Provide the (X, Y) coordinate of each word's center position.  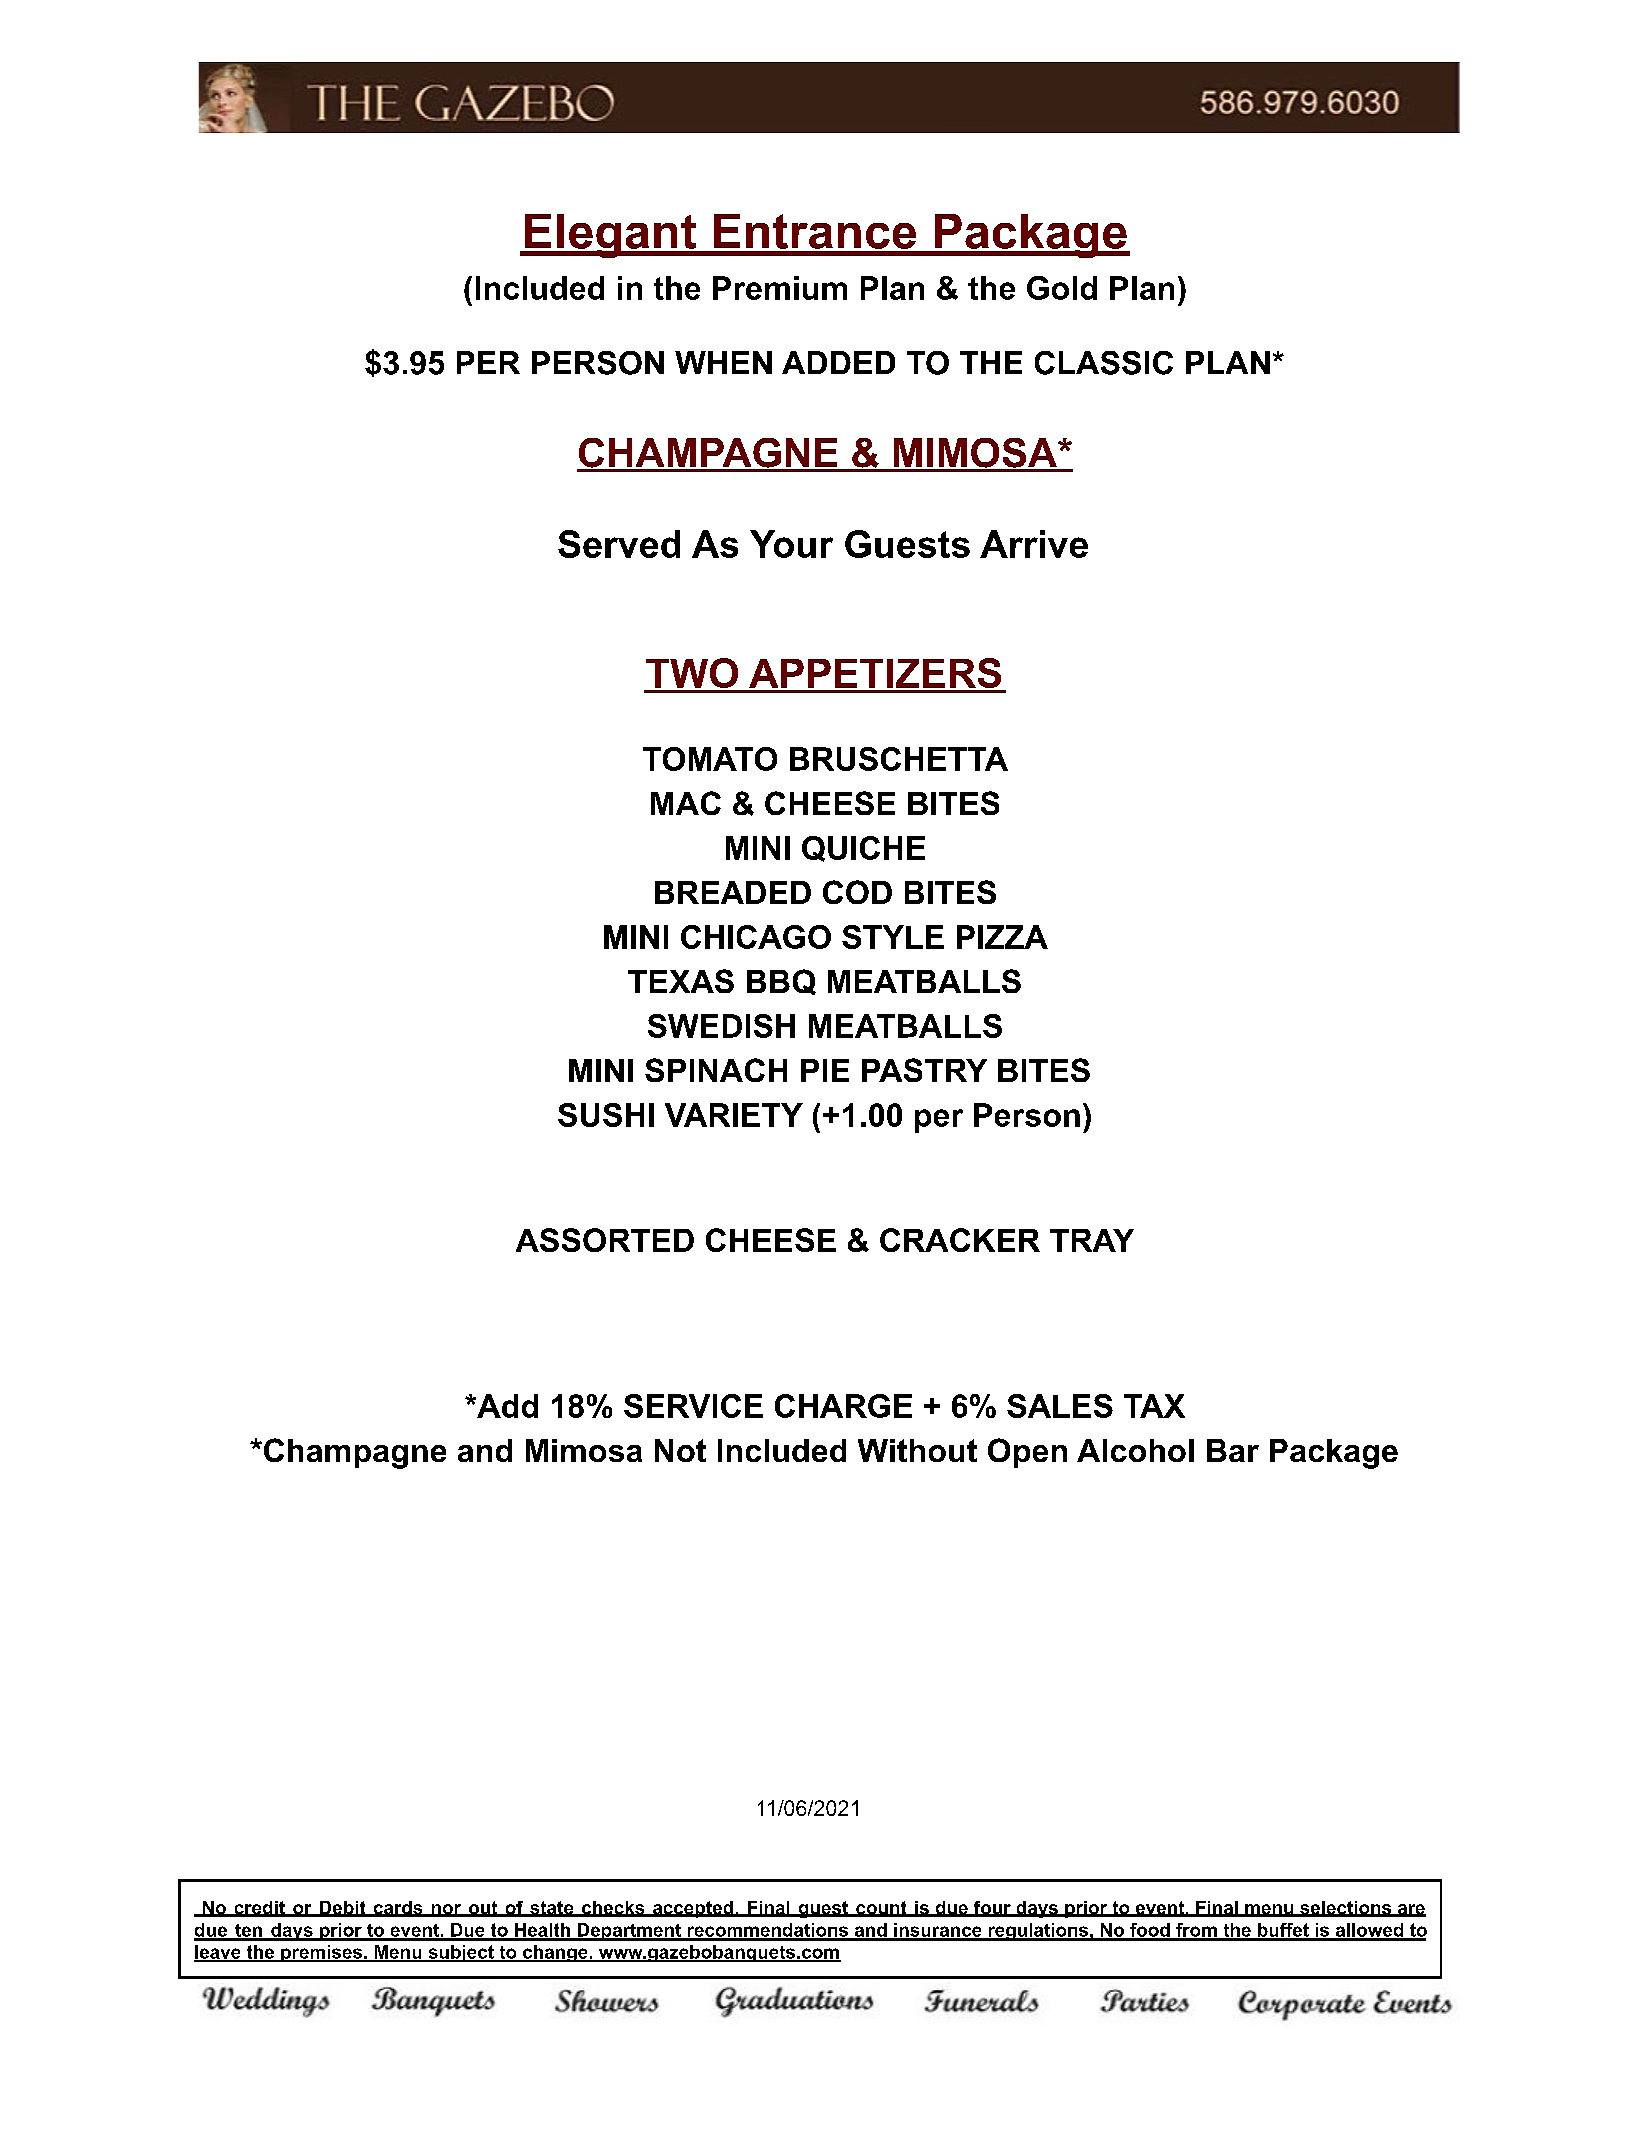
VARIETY (734, 1115)
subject (461, 1953)
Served (619, 544)
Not (680, 1450)
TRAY (1092, 1240)
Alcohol (1135, 1450)
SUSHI (606, 1115)
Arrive (1034, 544)
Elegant (611, 236)
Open (1027, 1453)
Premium (780, 288)
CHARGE (843, 1406)
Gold (1062, 288)
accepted (693, 1909)
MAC (686, 803)
